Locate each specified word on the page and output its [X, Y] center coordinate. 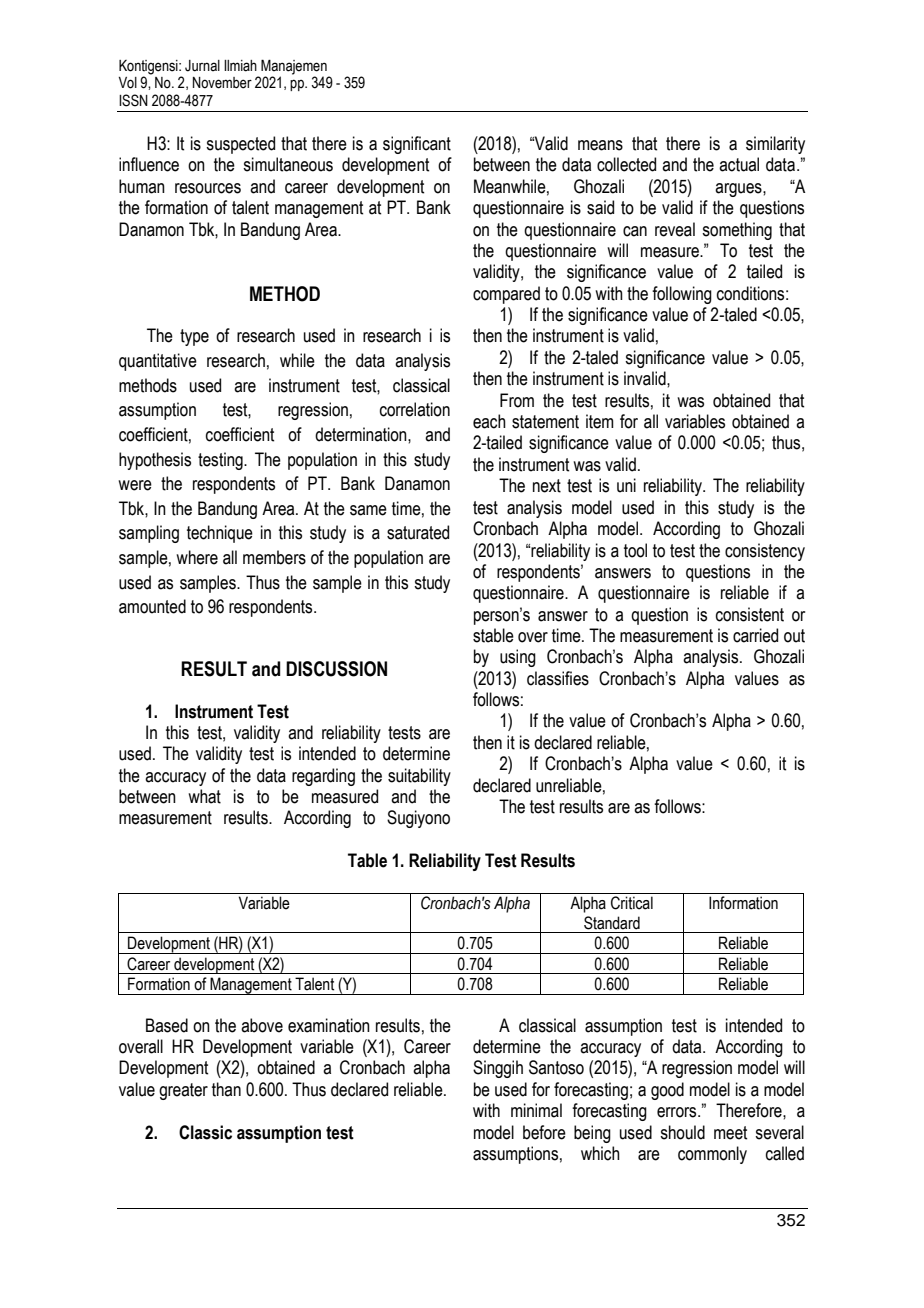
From [517, 400]
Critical [632, 903]
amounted [152, 606]
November [222, 83]
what [204, 796]
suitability [419, 777]
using [518, 658]
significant [417, 145]
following [682, 295]
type [194, 337]
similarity [775, 145]
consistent [750, 614]
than [226, 1089]
